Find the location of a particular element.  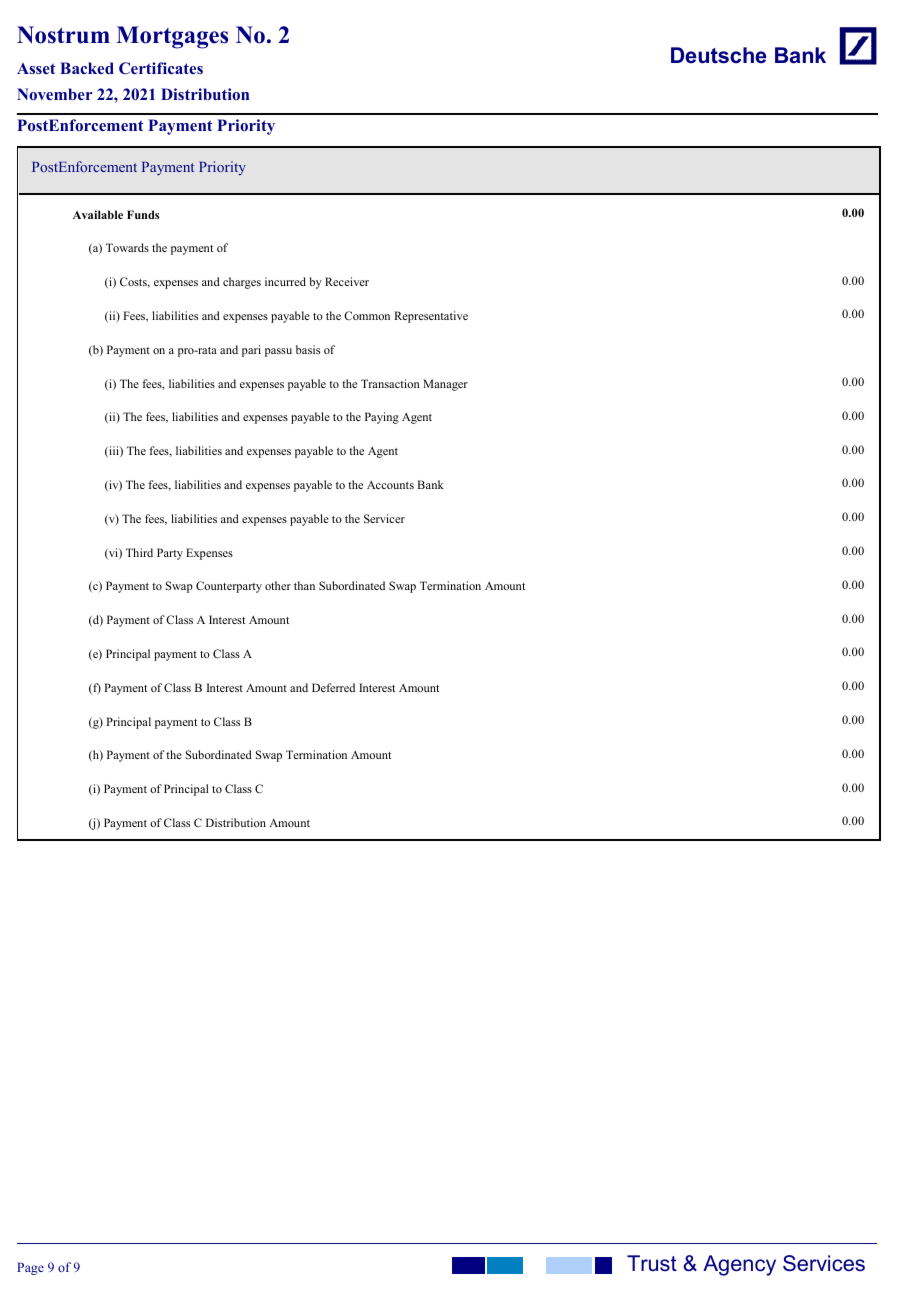

Third is located at coordinates (139, 552).
